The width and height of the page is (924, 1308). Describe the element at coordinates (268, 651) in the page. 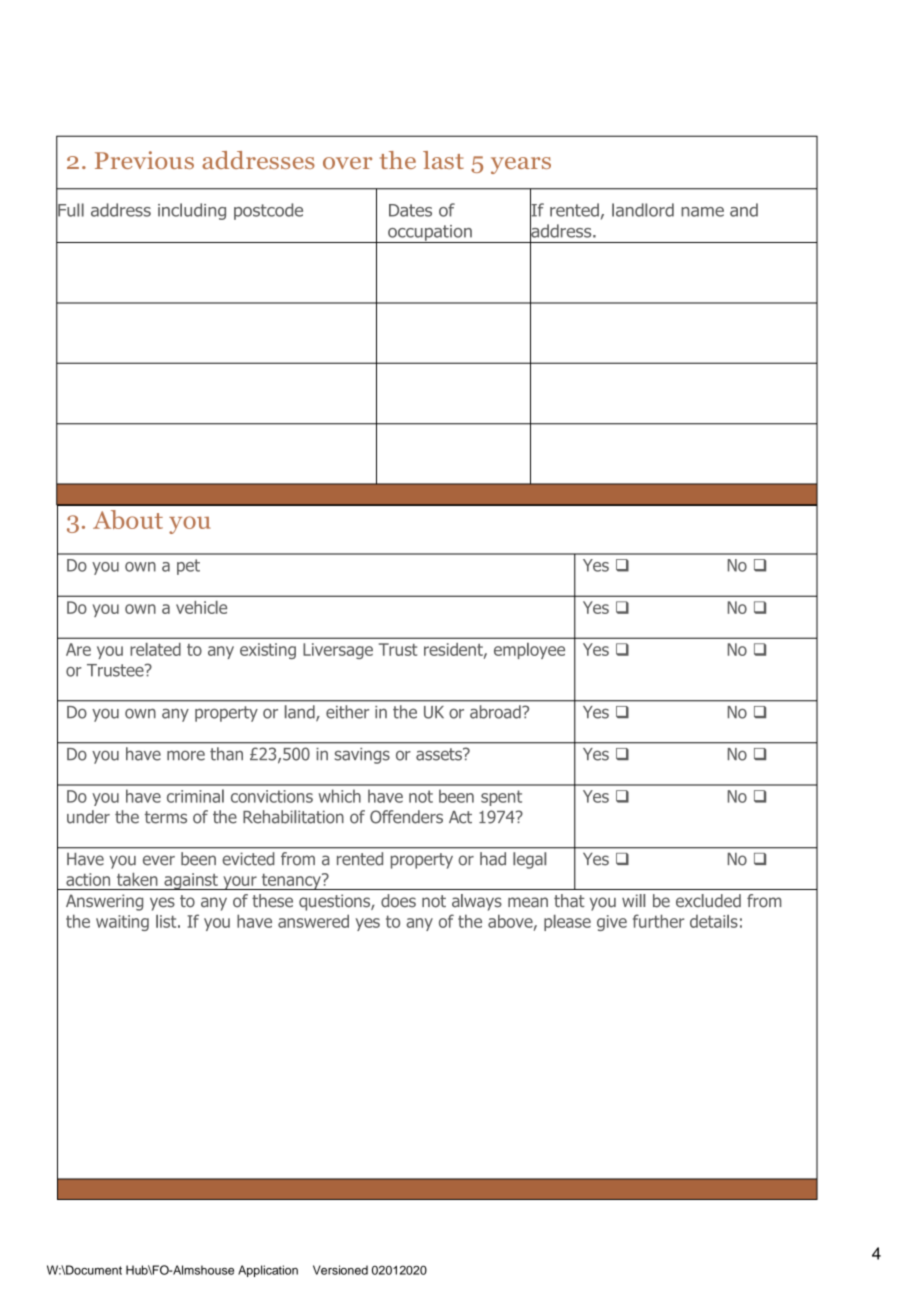

I see `existing` at that location.
